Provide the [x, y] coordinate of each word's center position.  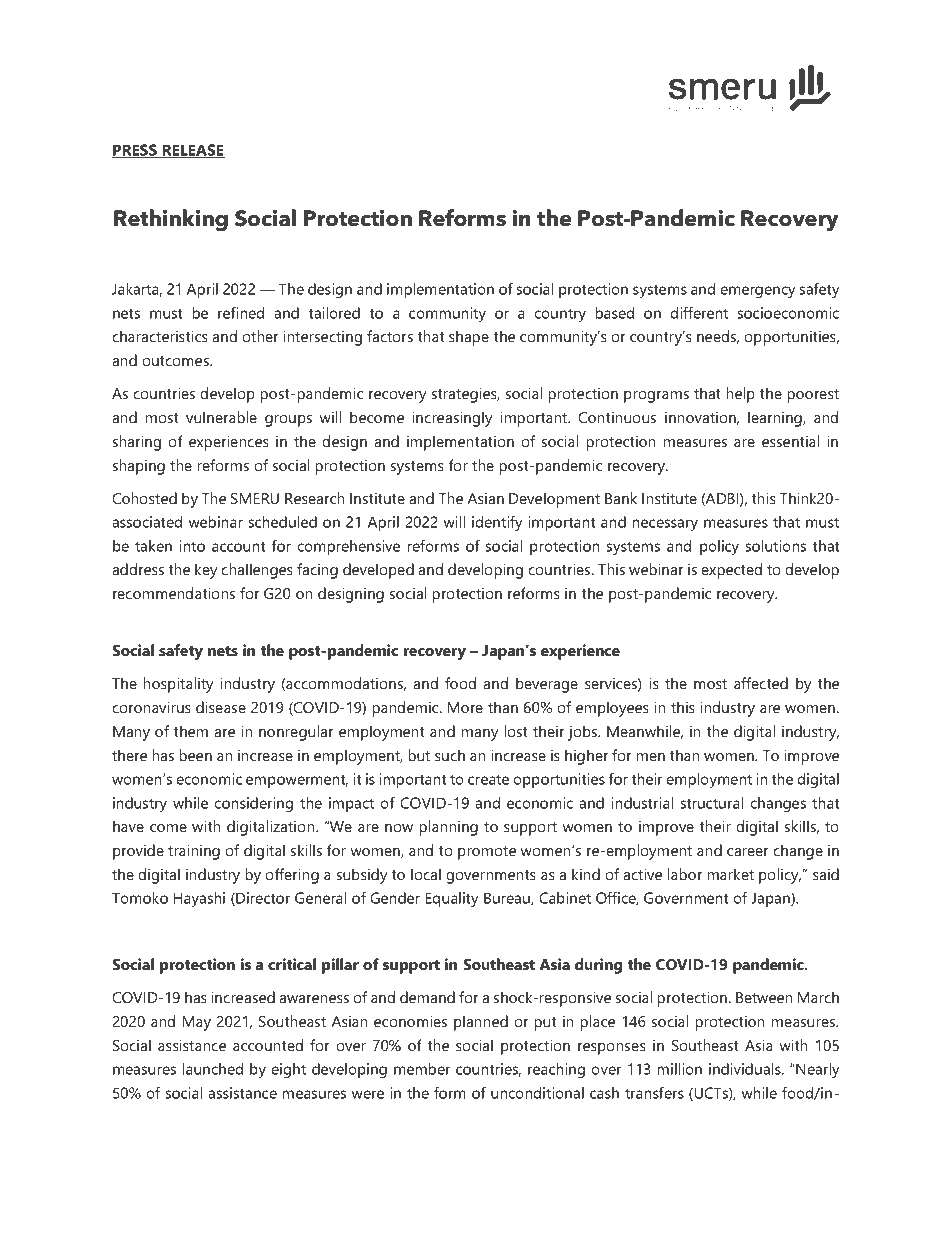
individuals [746, 1069]
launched [212, 1069]
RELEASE [192, 151]
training [194, 852]
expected [731, 571]
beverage [547, 685]
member [422, 1069]
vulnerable [221, 417]
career [748, 852]
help [740, 395]
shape [469, 338]
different [699, 313]
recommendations [174, 593]
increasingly [452, 419]
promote [487, 853]
